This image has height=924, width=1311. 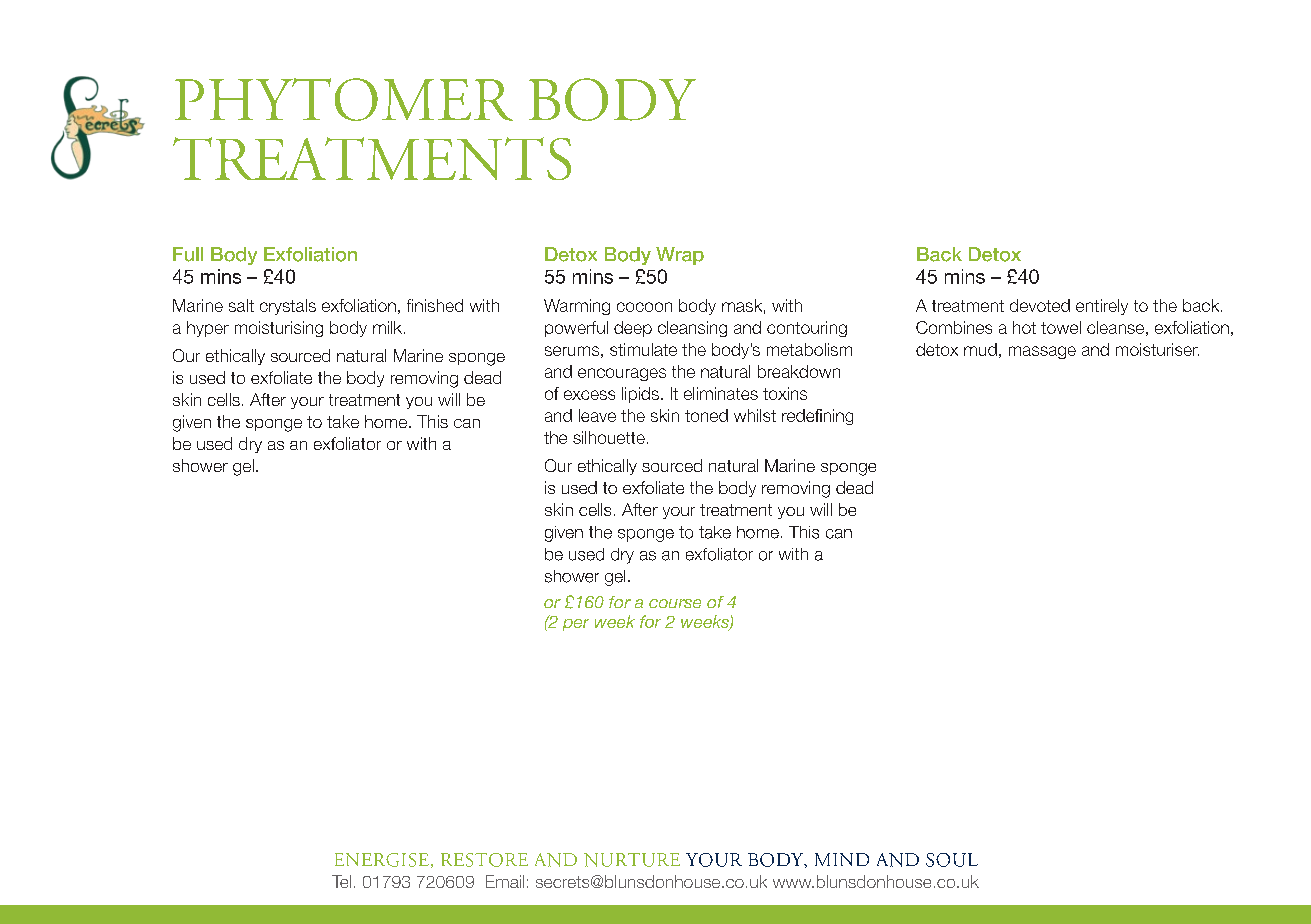 What do you see at coordinates (680, 256) in the image?
I see `Wrap` at bounding box center [680, 256].
